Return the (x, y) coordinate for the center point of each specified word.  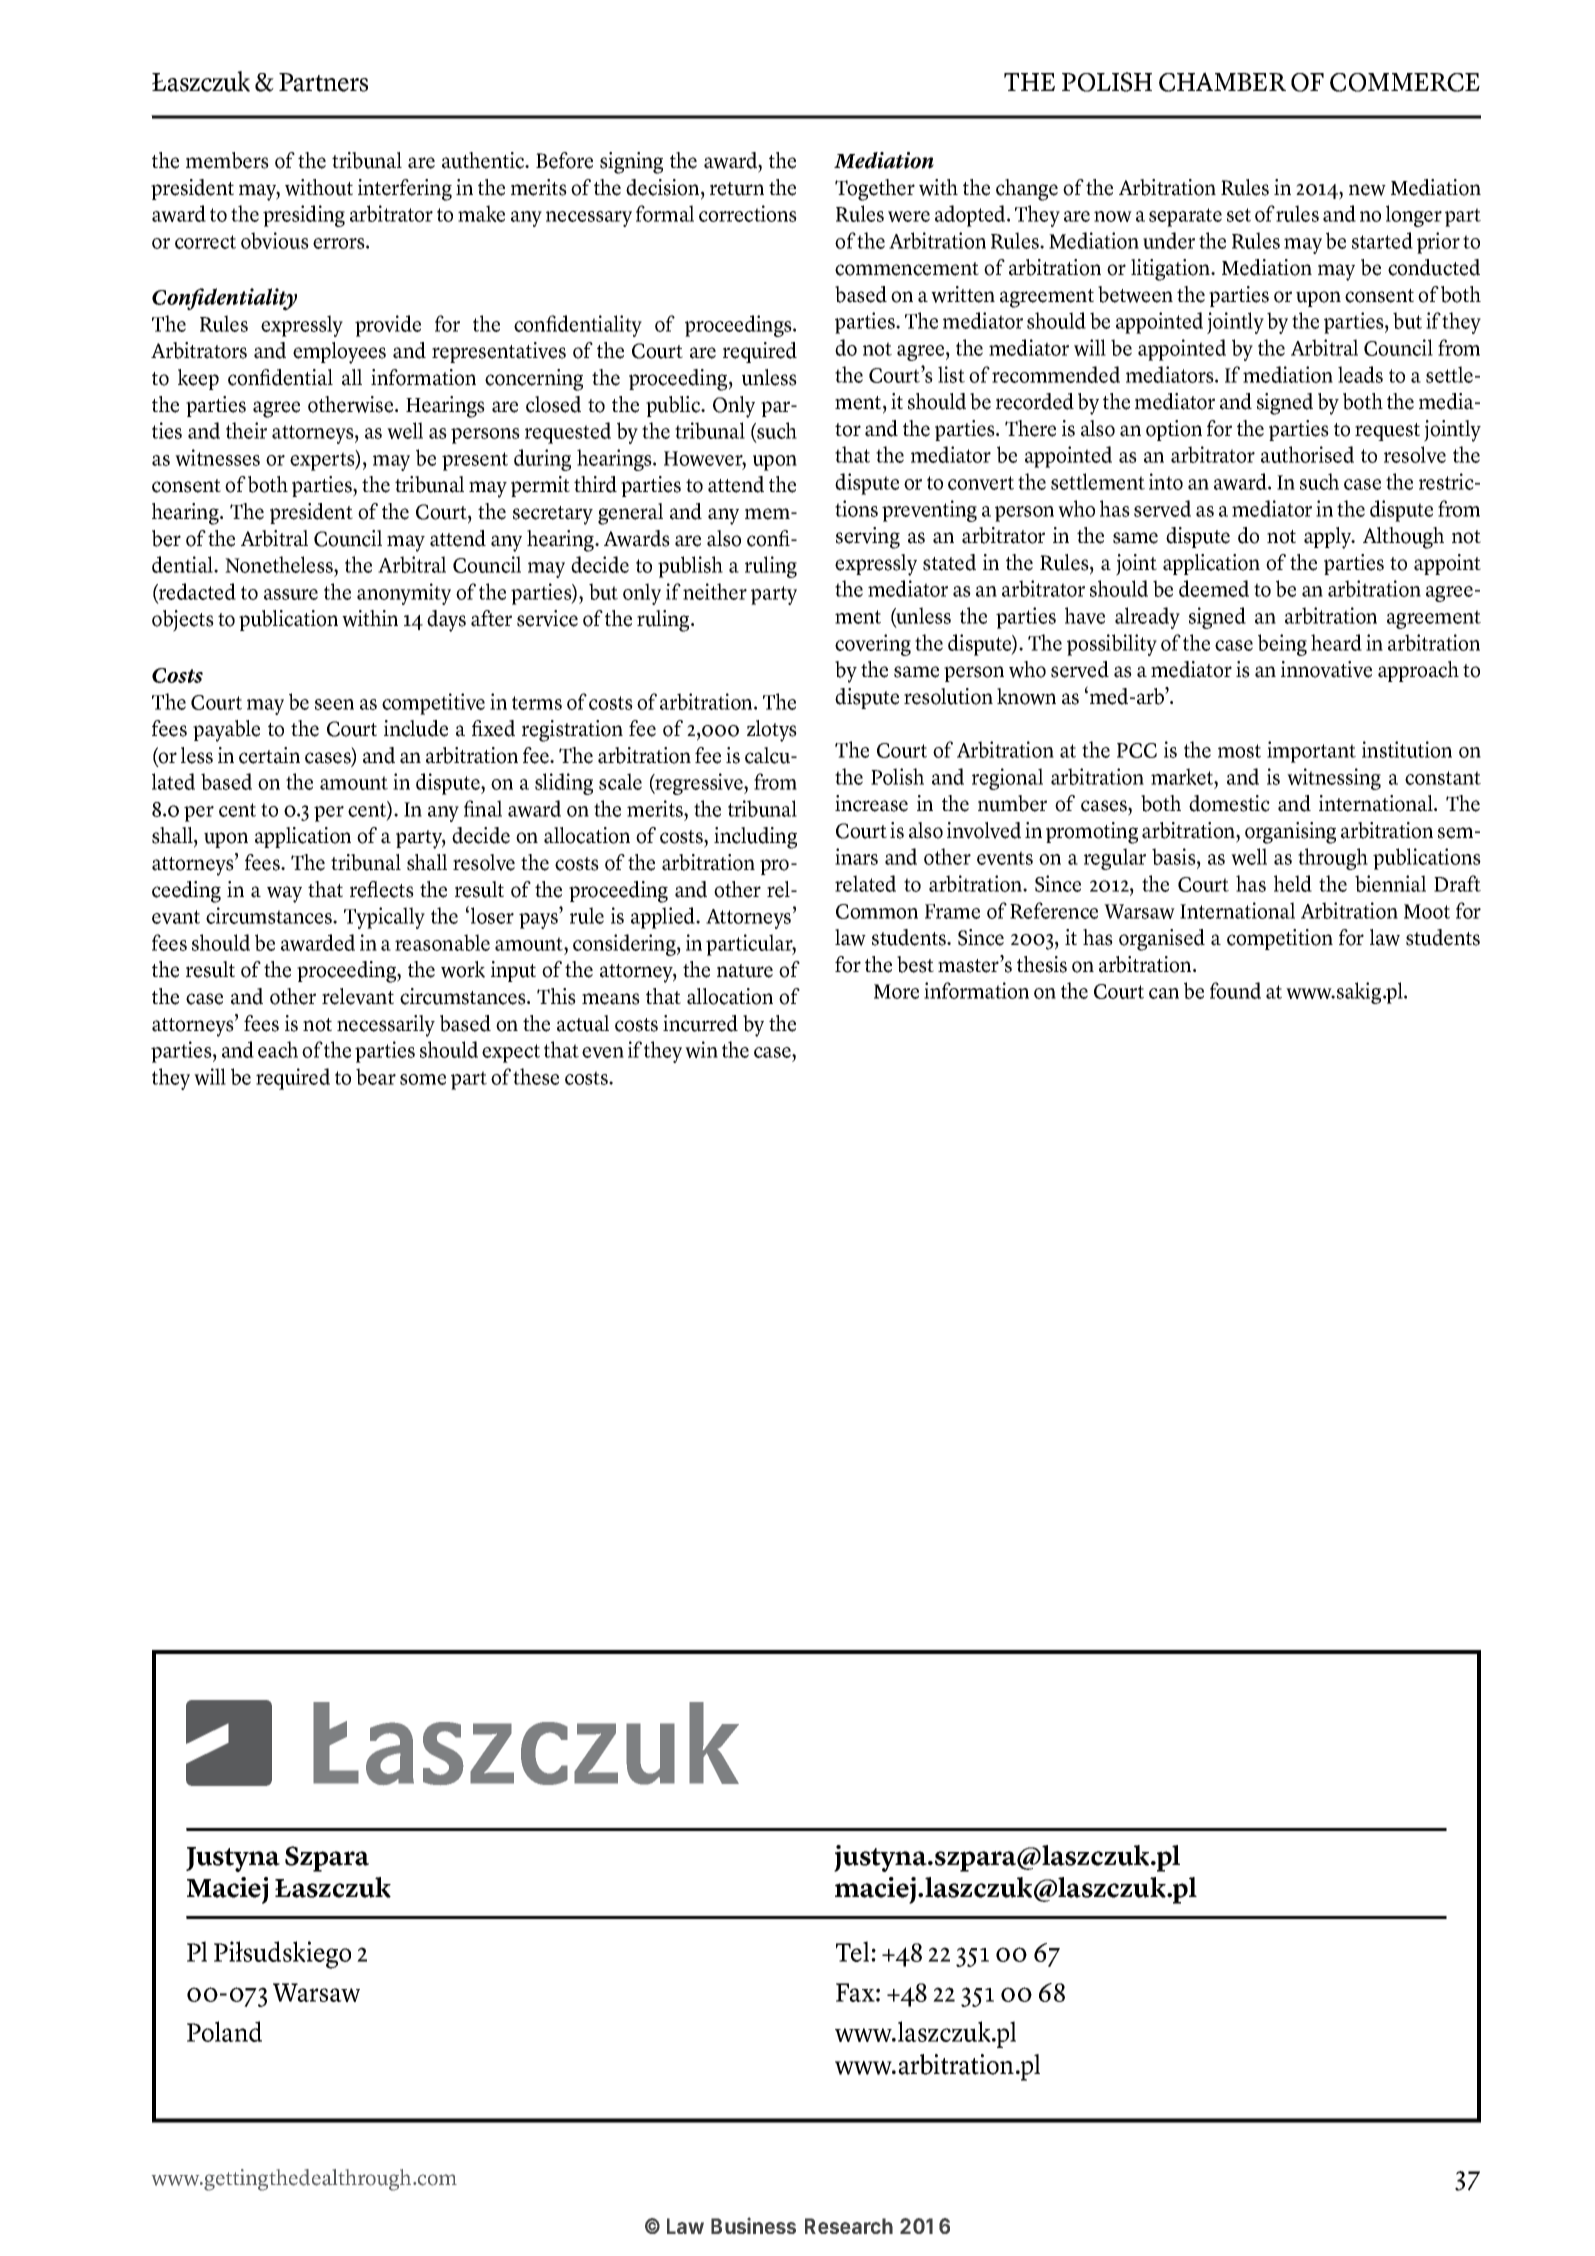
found (1235, 990)
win (701, 1049)
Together (875, 190)
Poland (224, 2031)
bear (376, 1076)
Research (849, 2226)
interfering (405, 190)
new (1367, 190)
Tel (854, 1951)
